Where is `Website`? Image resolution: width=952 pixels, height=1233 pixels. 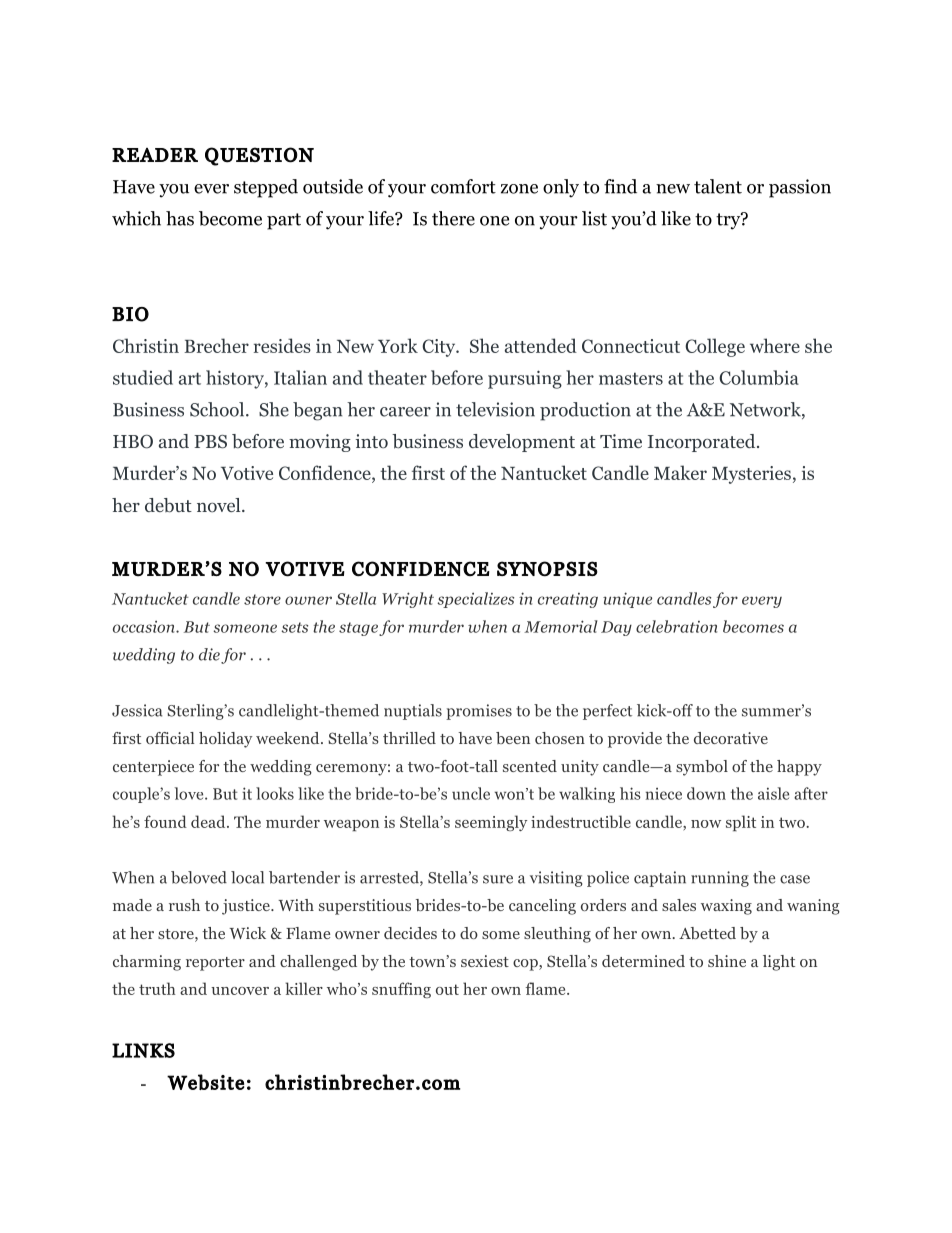
Website is located at coordinates (205, 1082).
